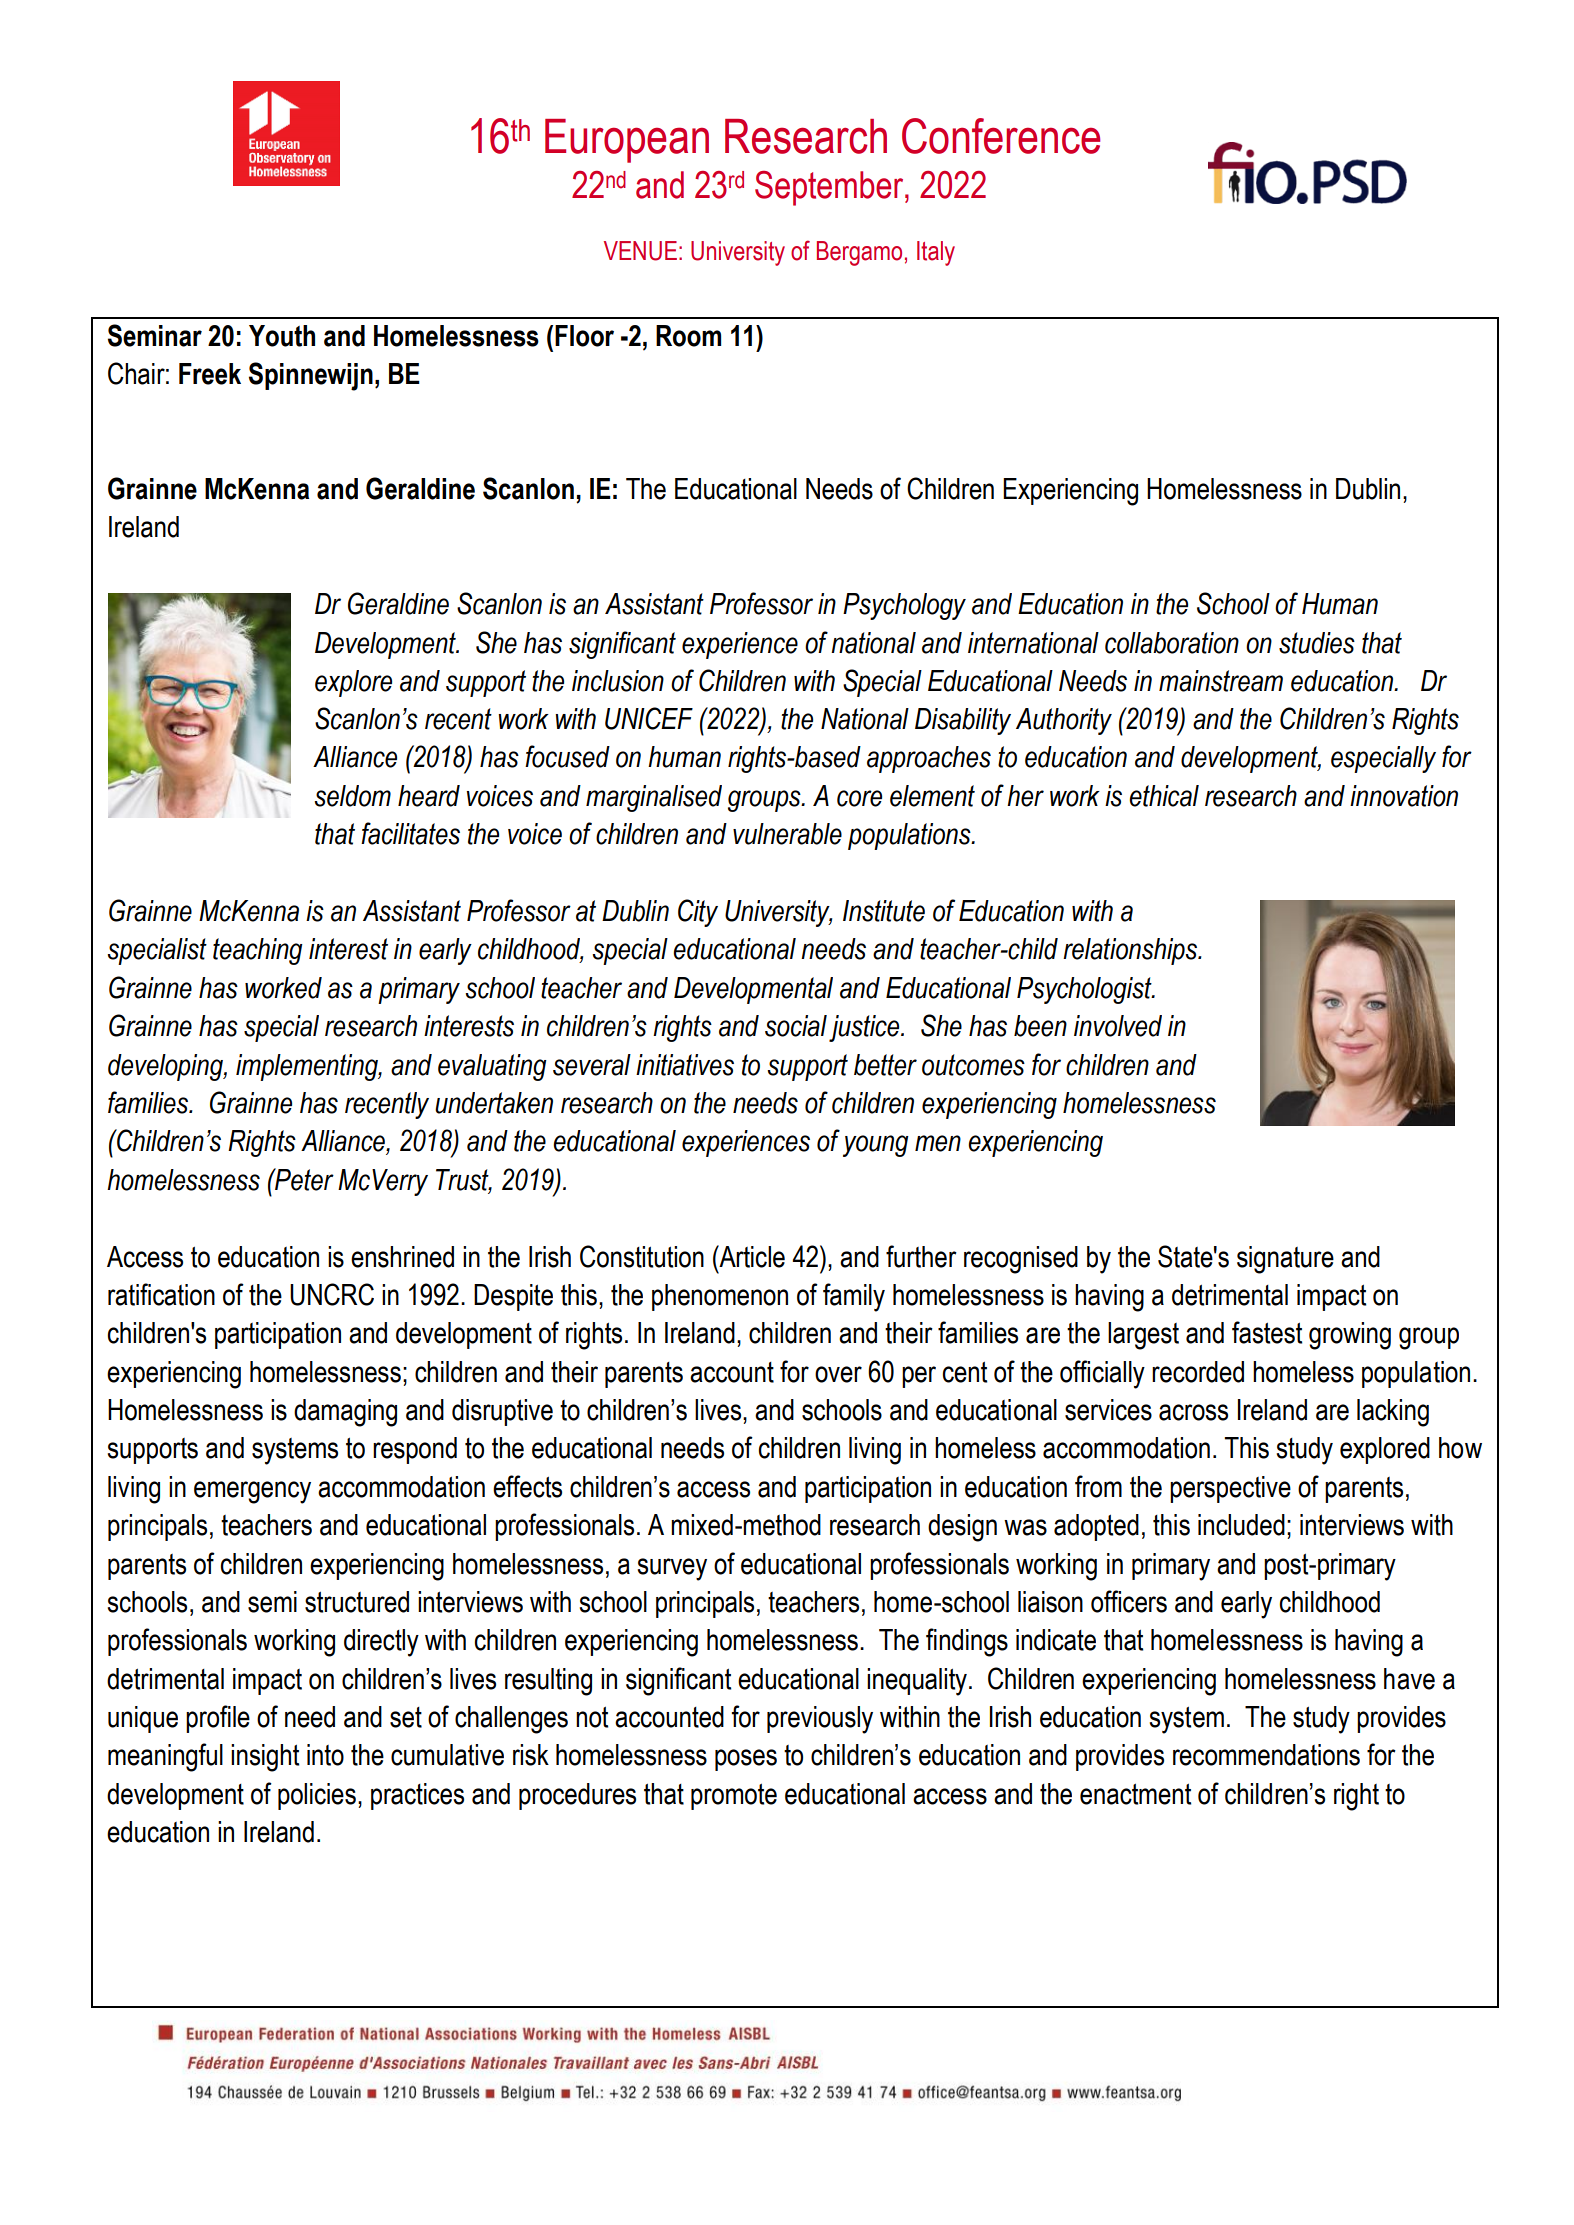 The image size is (1574, 2225). Describe the element at coordinates (936, 253) in the image. I see `Italy` at that location.
